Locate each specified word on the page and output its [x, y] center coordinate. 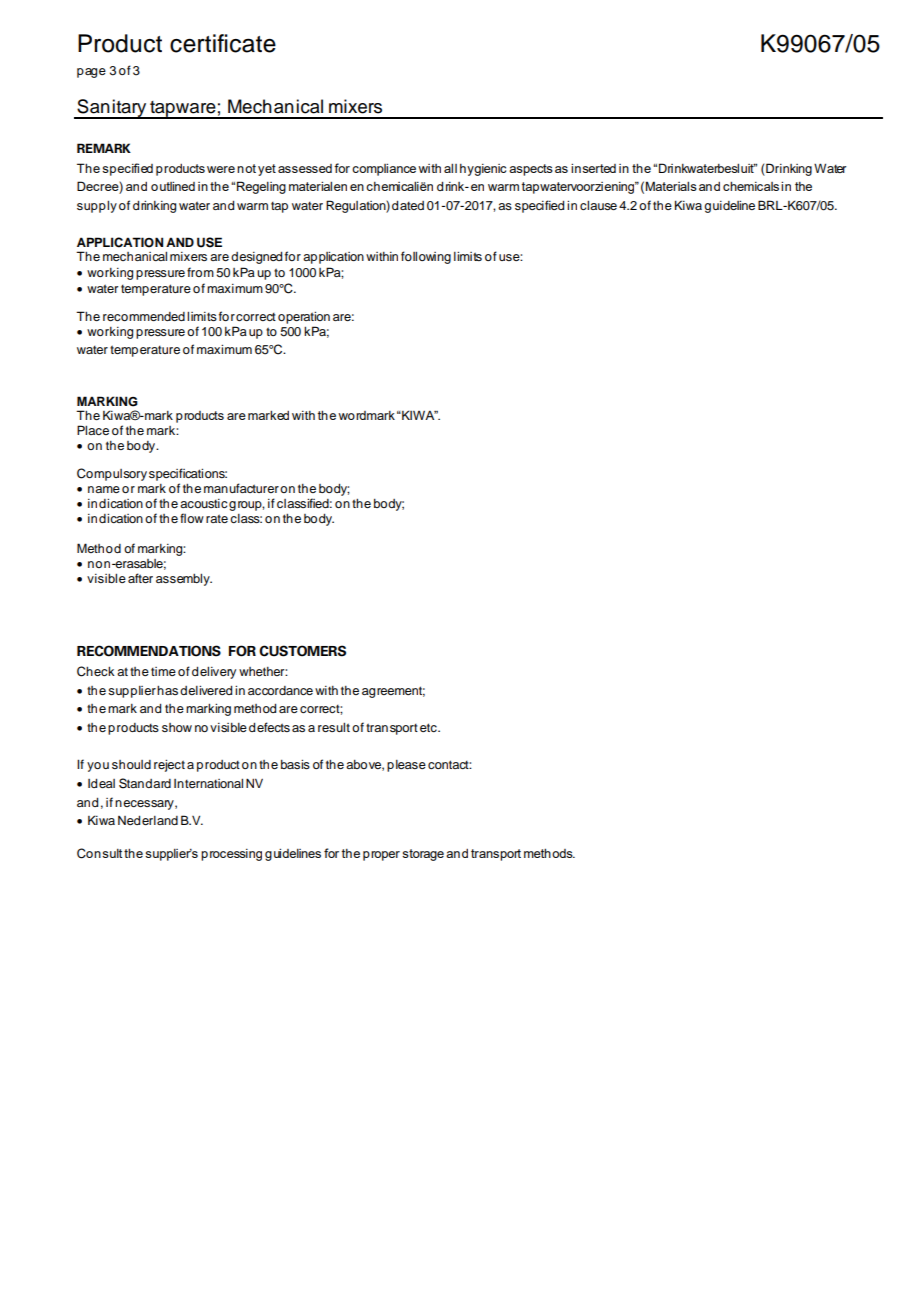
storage [423, 855]
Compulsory [112, 474]
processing [231, 855]
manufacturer [241, 488]
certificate [223, 43]
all [450, 168]
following [426, 257]
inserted [593, 168]
